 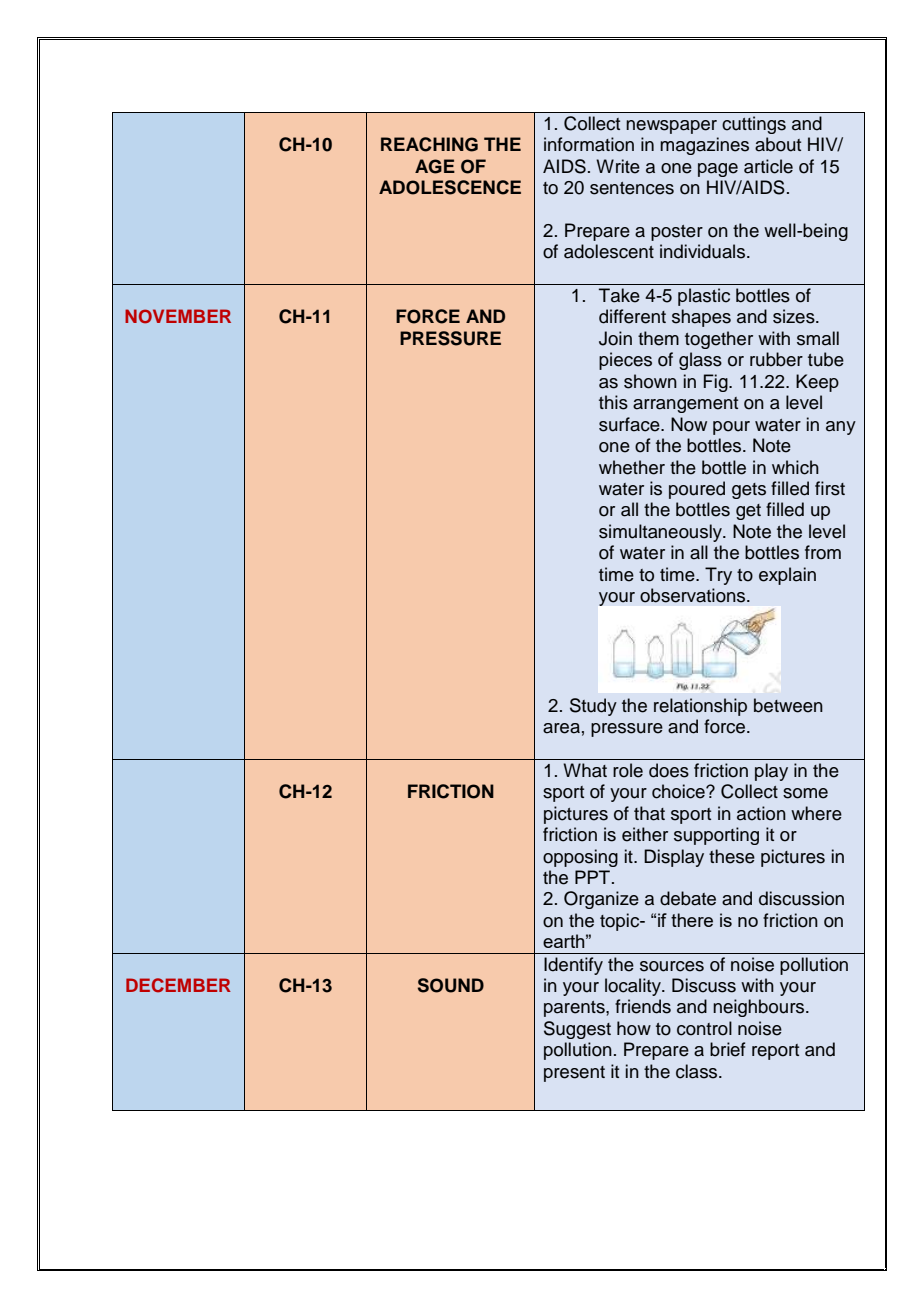 I want to click on article, so click(x=768, y=166).
